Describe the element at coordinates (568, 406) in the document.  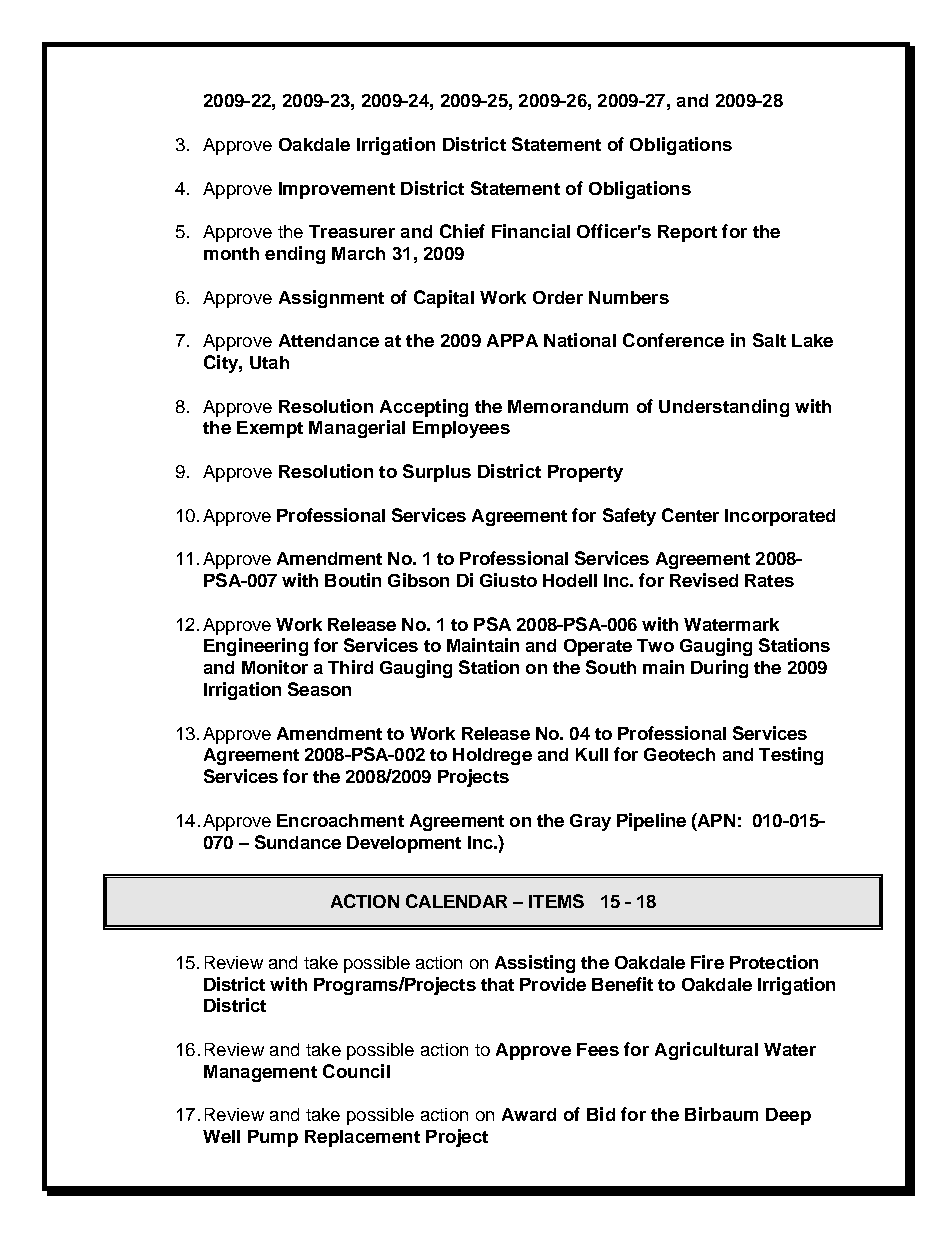
I see `Memorandum` at that location.
